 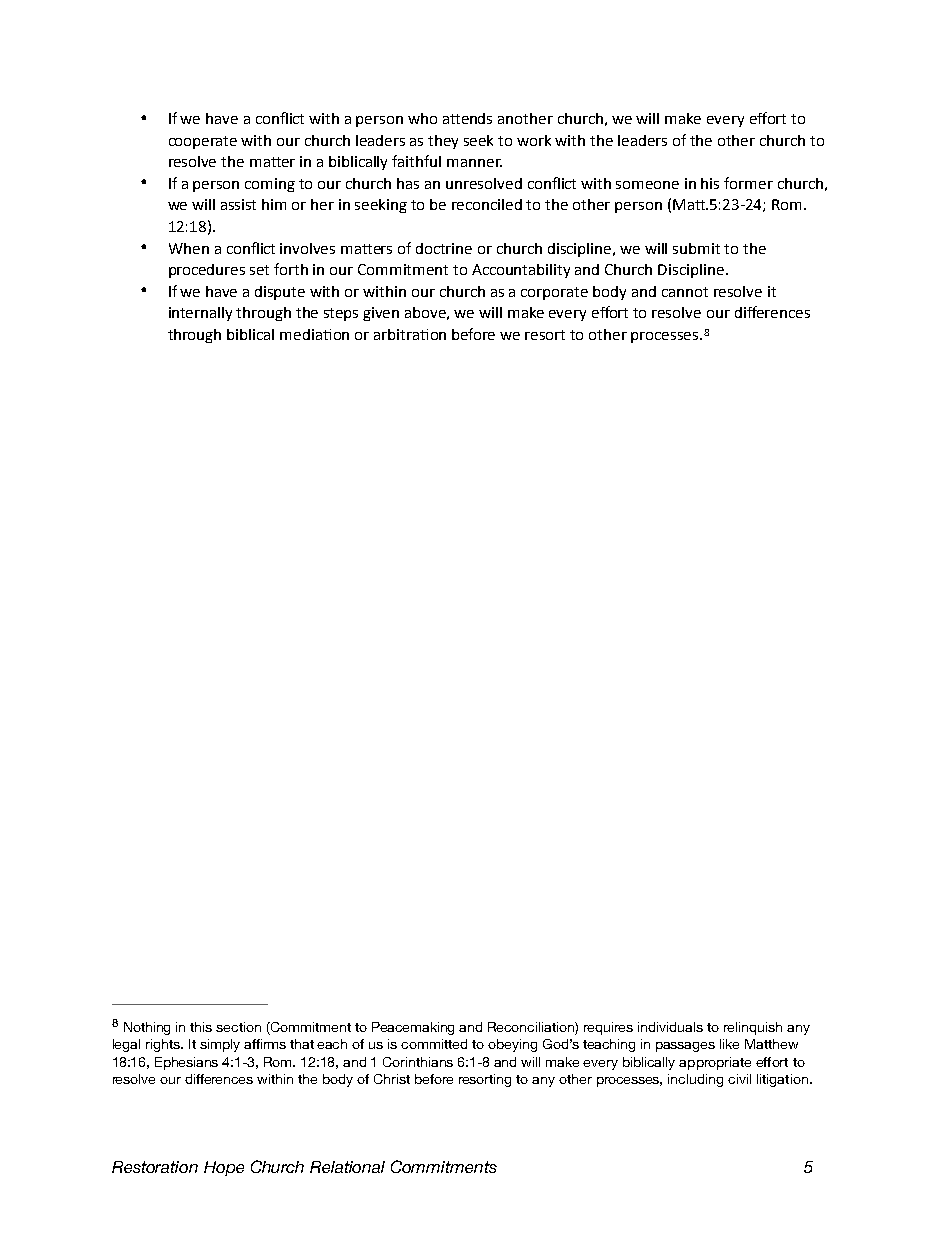 I want to click on cooperate, so click(x=203, y=142).
